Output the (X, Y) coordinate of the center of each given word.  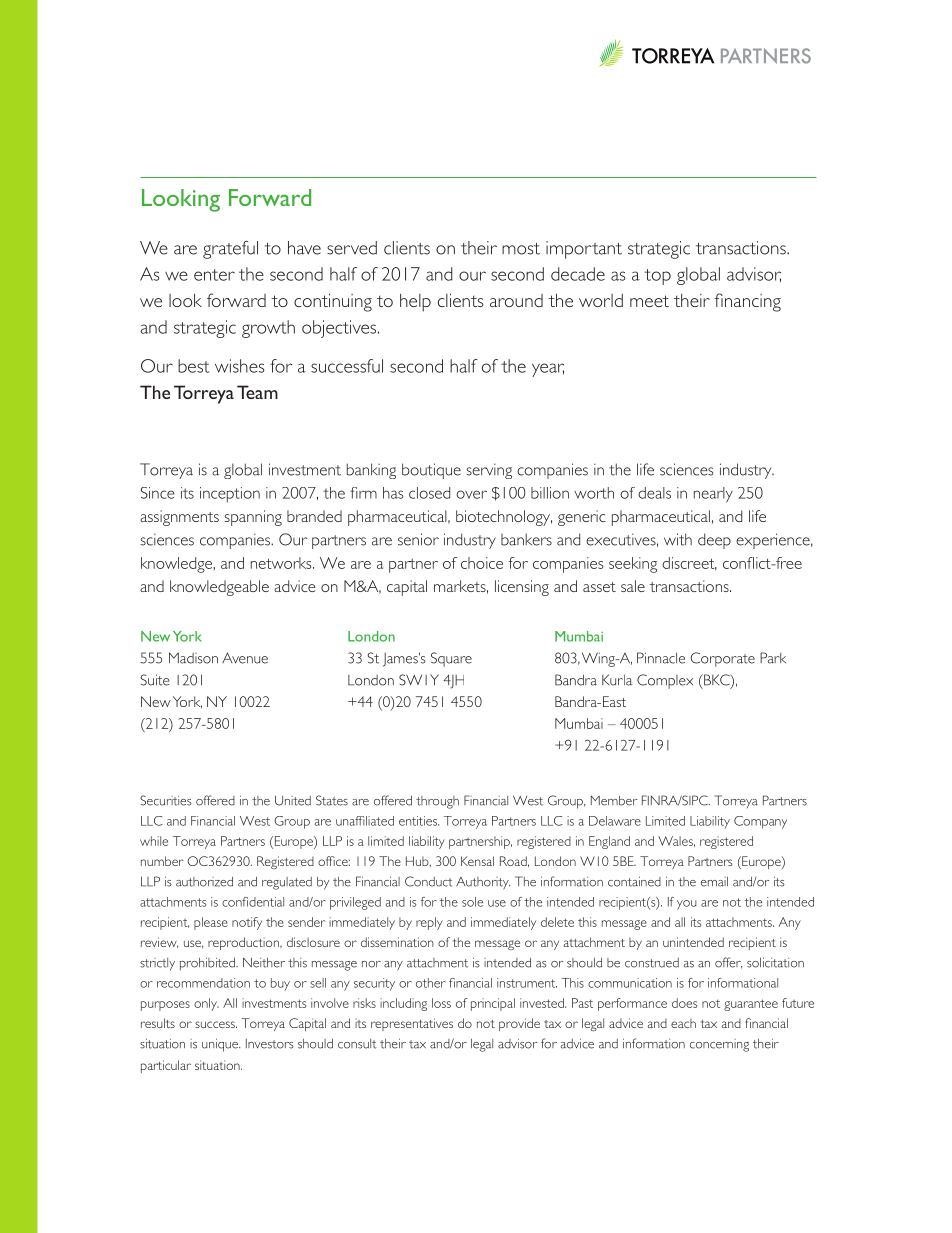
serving (489, 471)
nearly (713, 495)
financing (748, 302)
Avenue (245, 658)
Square (451, 659)
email (714, 882)
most (521, 249)
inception (230, 495)
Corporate (723, 659)
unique (221, 1045)
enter (214, 275)
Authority (483, 883)
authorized (204, 882)
